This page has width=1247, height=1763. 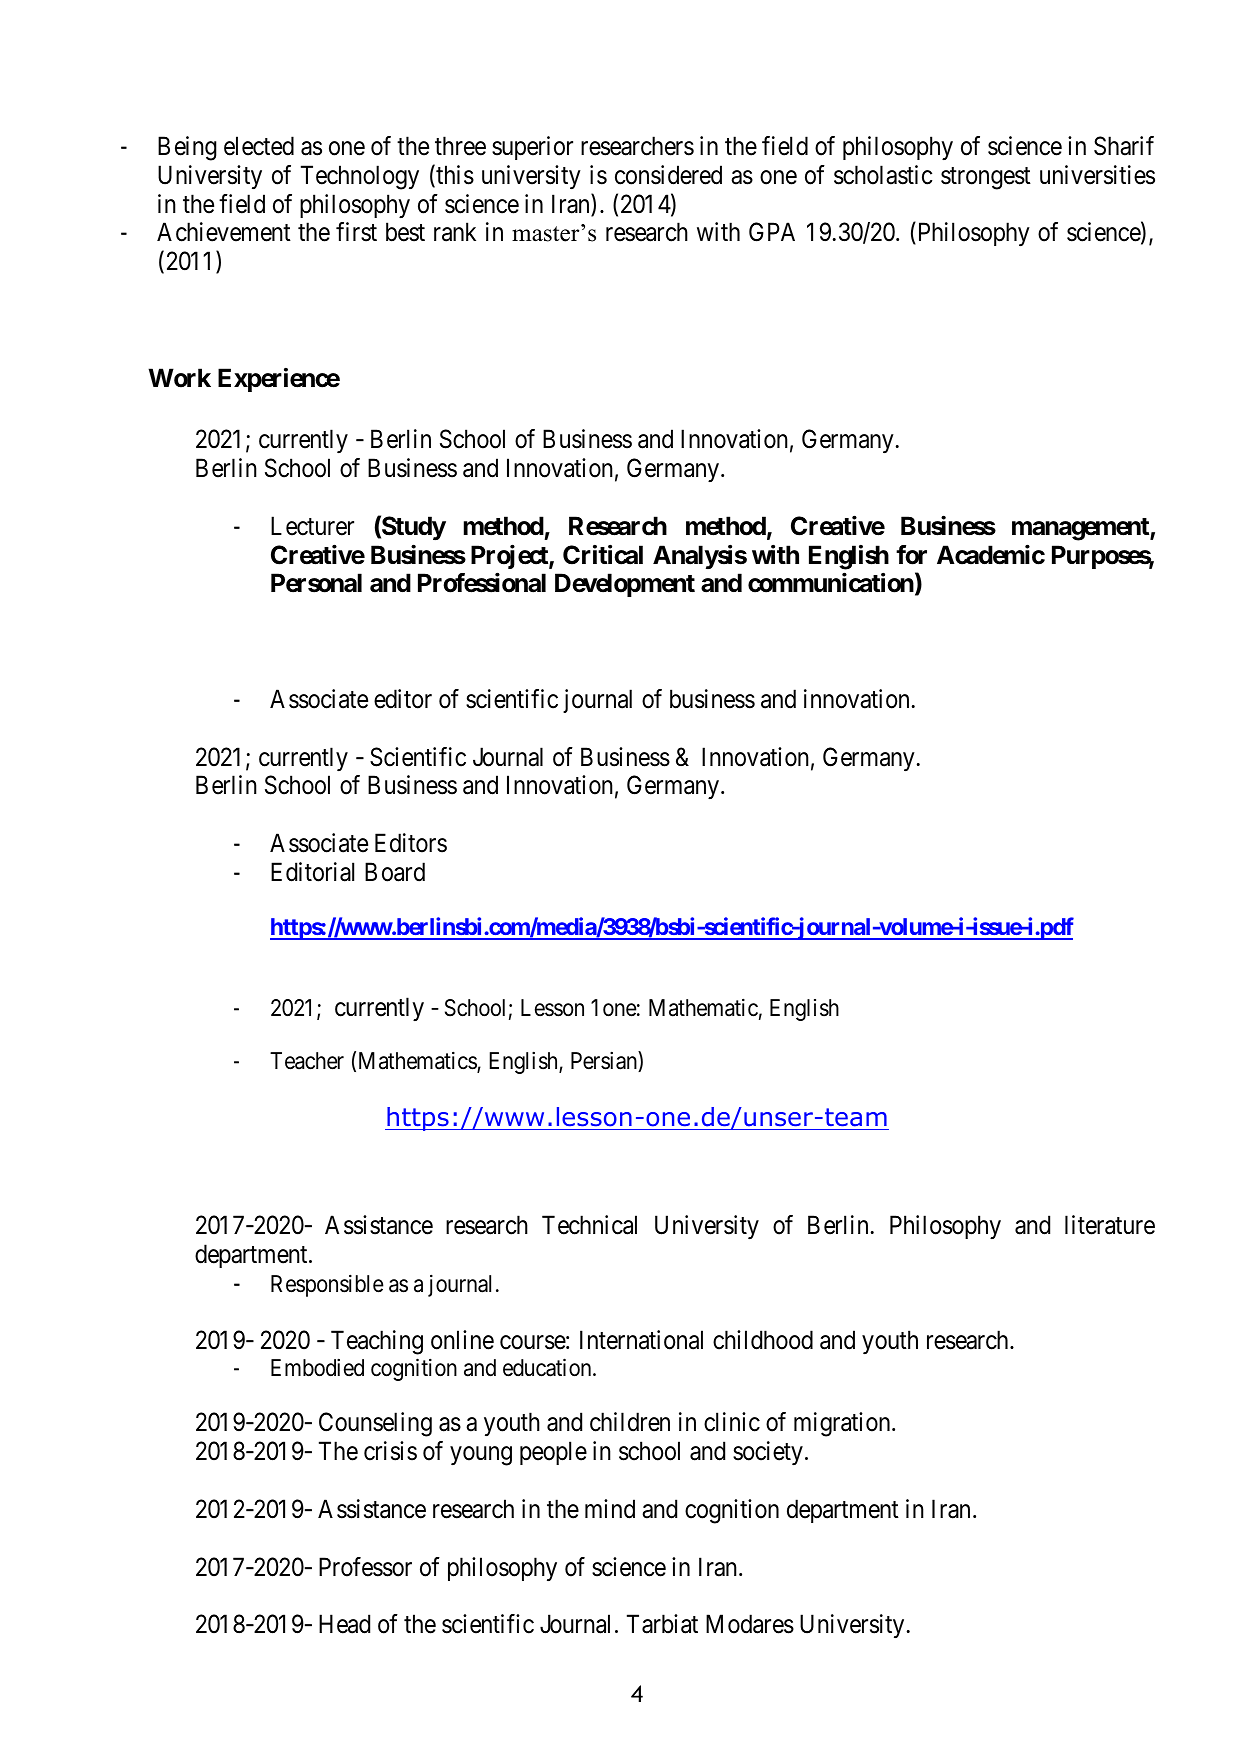 I want to click on strongest, so click(x=986, y=178).
